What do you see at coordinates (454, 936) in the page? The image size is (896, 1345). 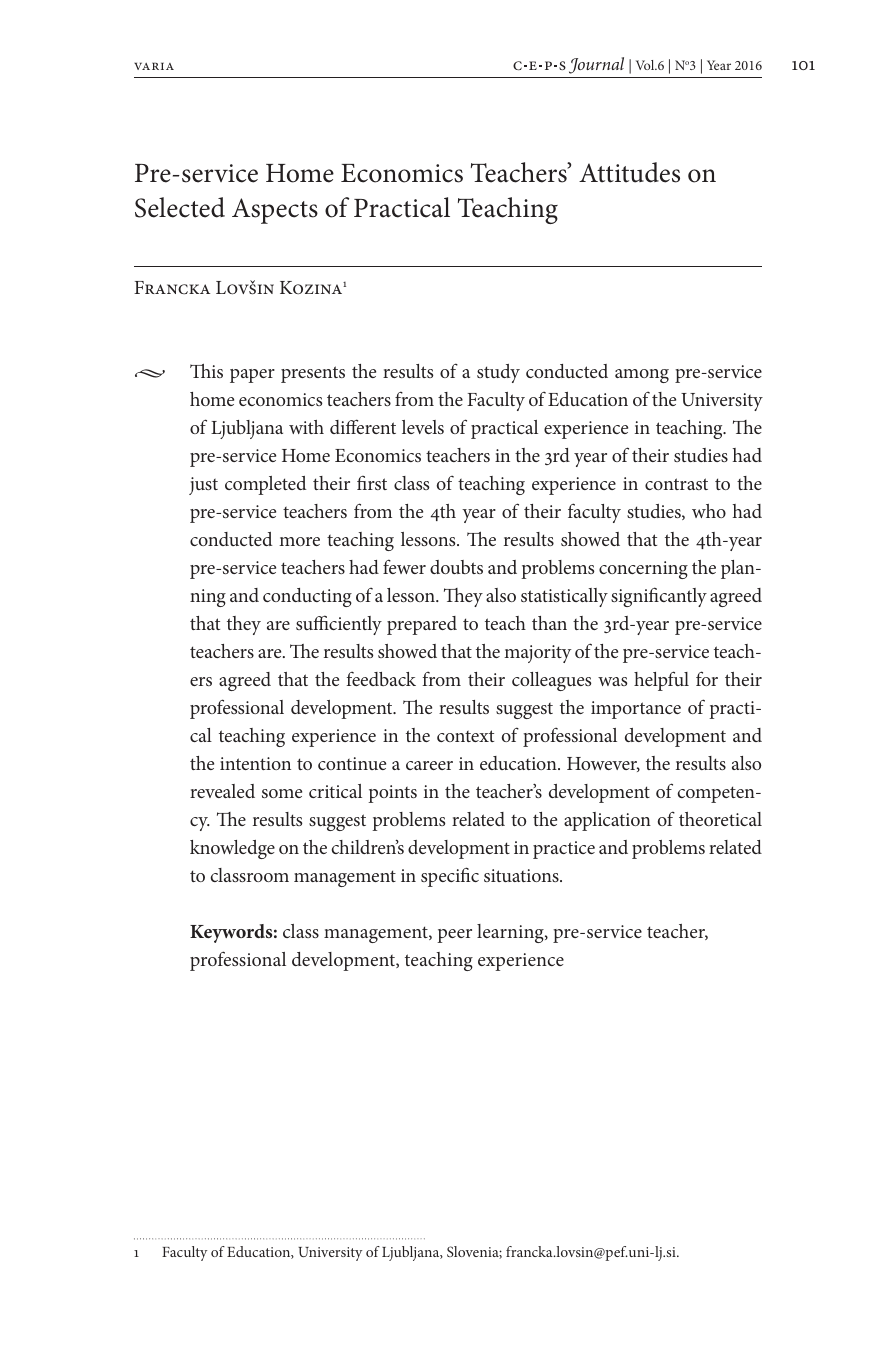 I see `peer` at bounding box center [454, 936].
